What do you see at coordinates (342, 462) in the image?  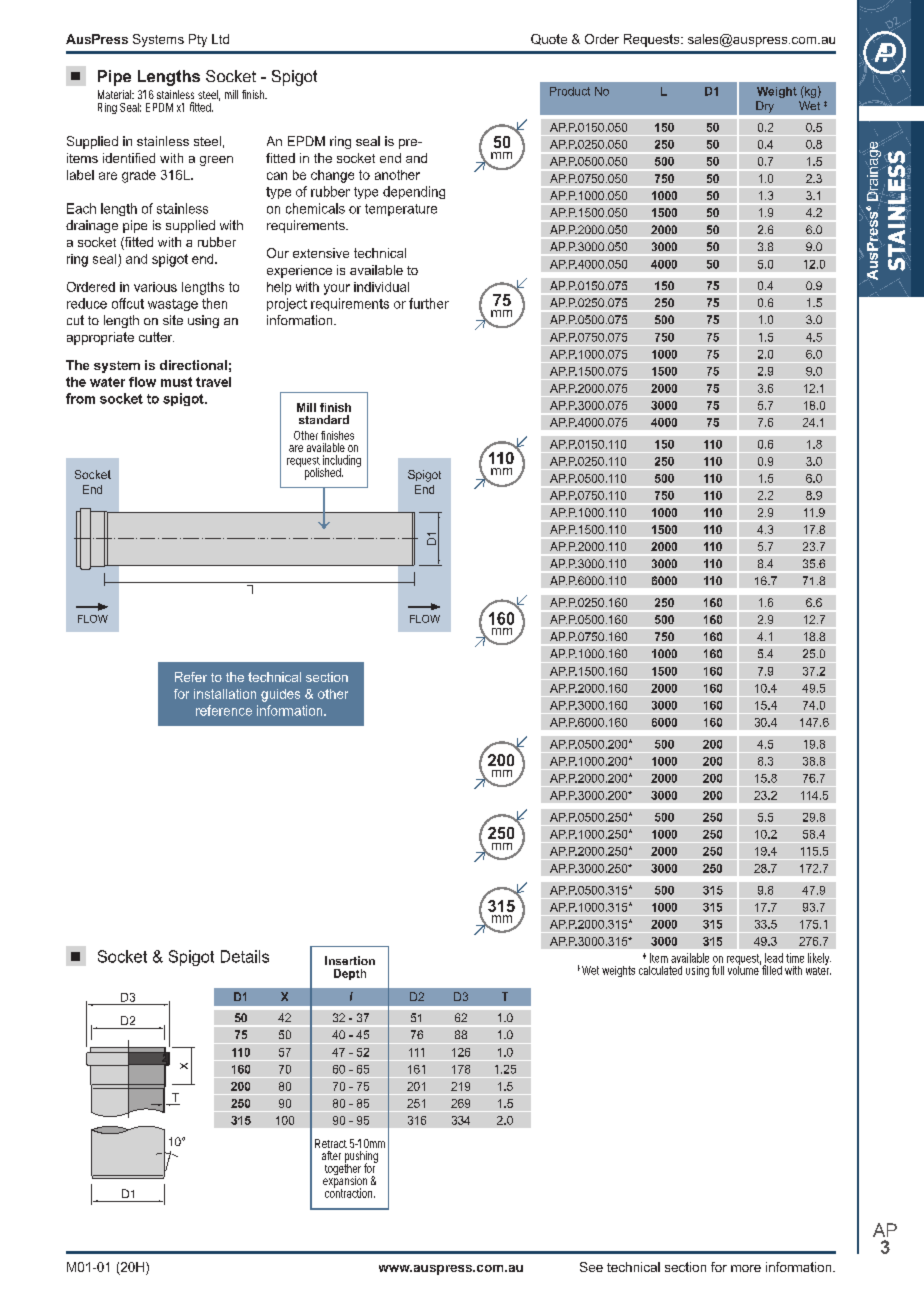 I see `including` at bounding box center [342, 462].
